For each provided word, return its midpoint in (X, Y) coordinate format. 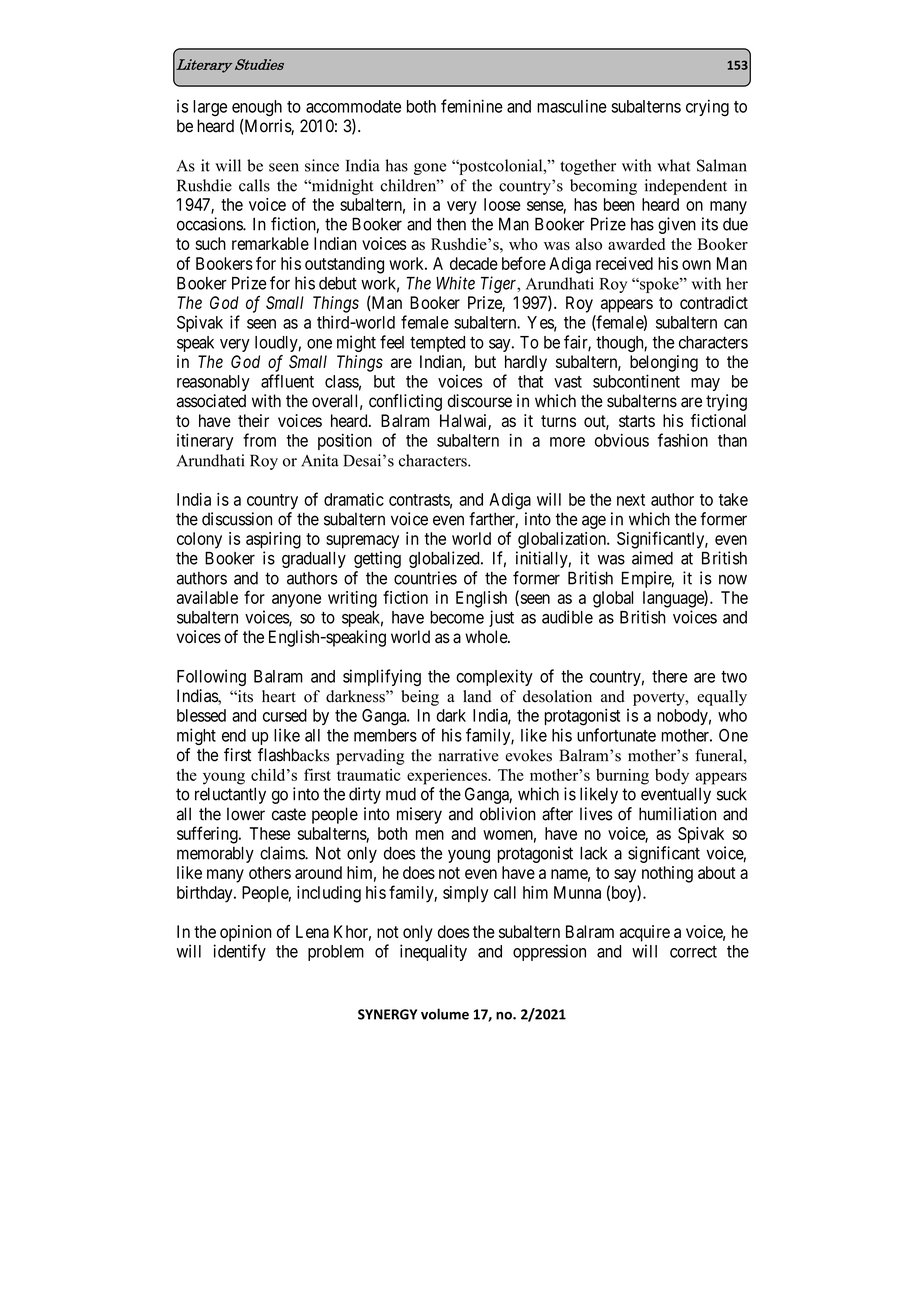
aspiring (273, 540)
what (673, 165)
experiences (448, 777)
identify (239, 952)
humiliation (677, 814)
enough (257, 108)
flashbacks (293, 755)
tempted (437, 344)
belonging (664, 363)
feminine (472, 106)
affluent (287, 381)
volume (445, 1014)
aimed (652, 558)
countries (425, 578)
